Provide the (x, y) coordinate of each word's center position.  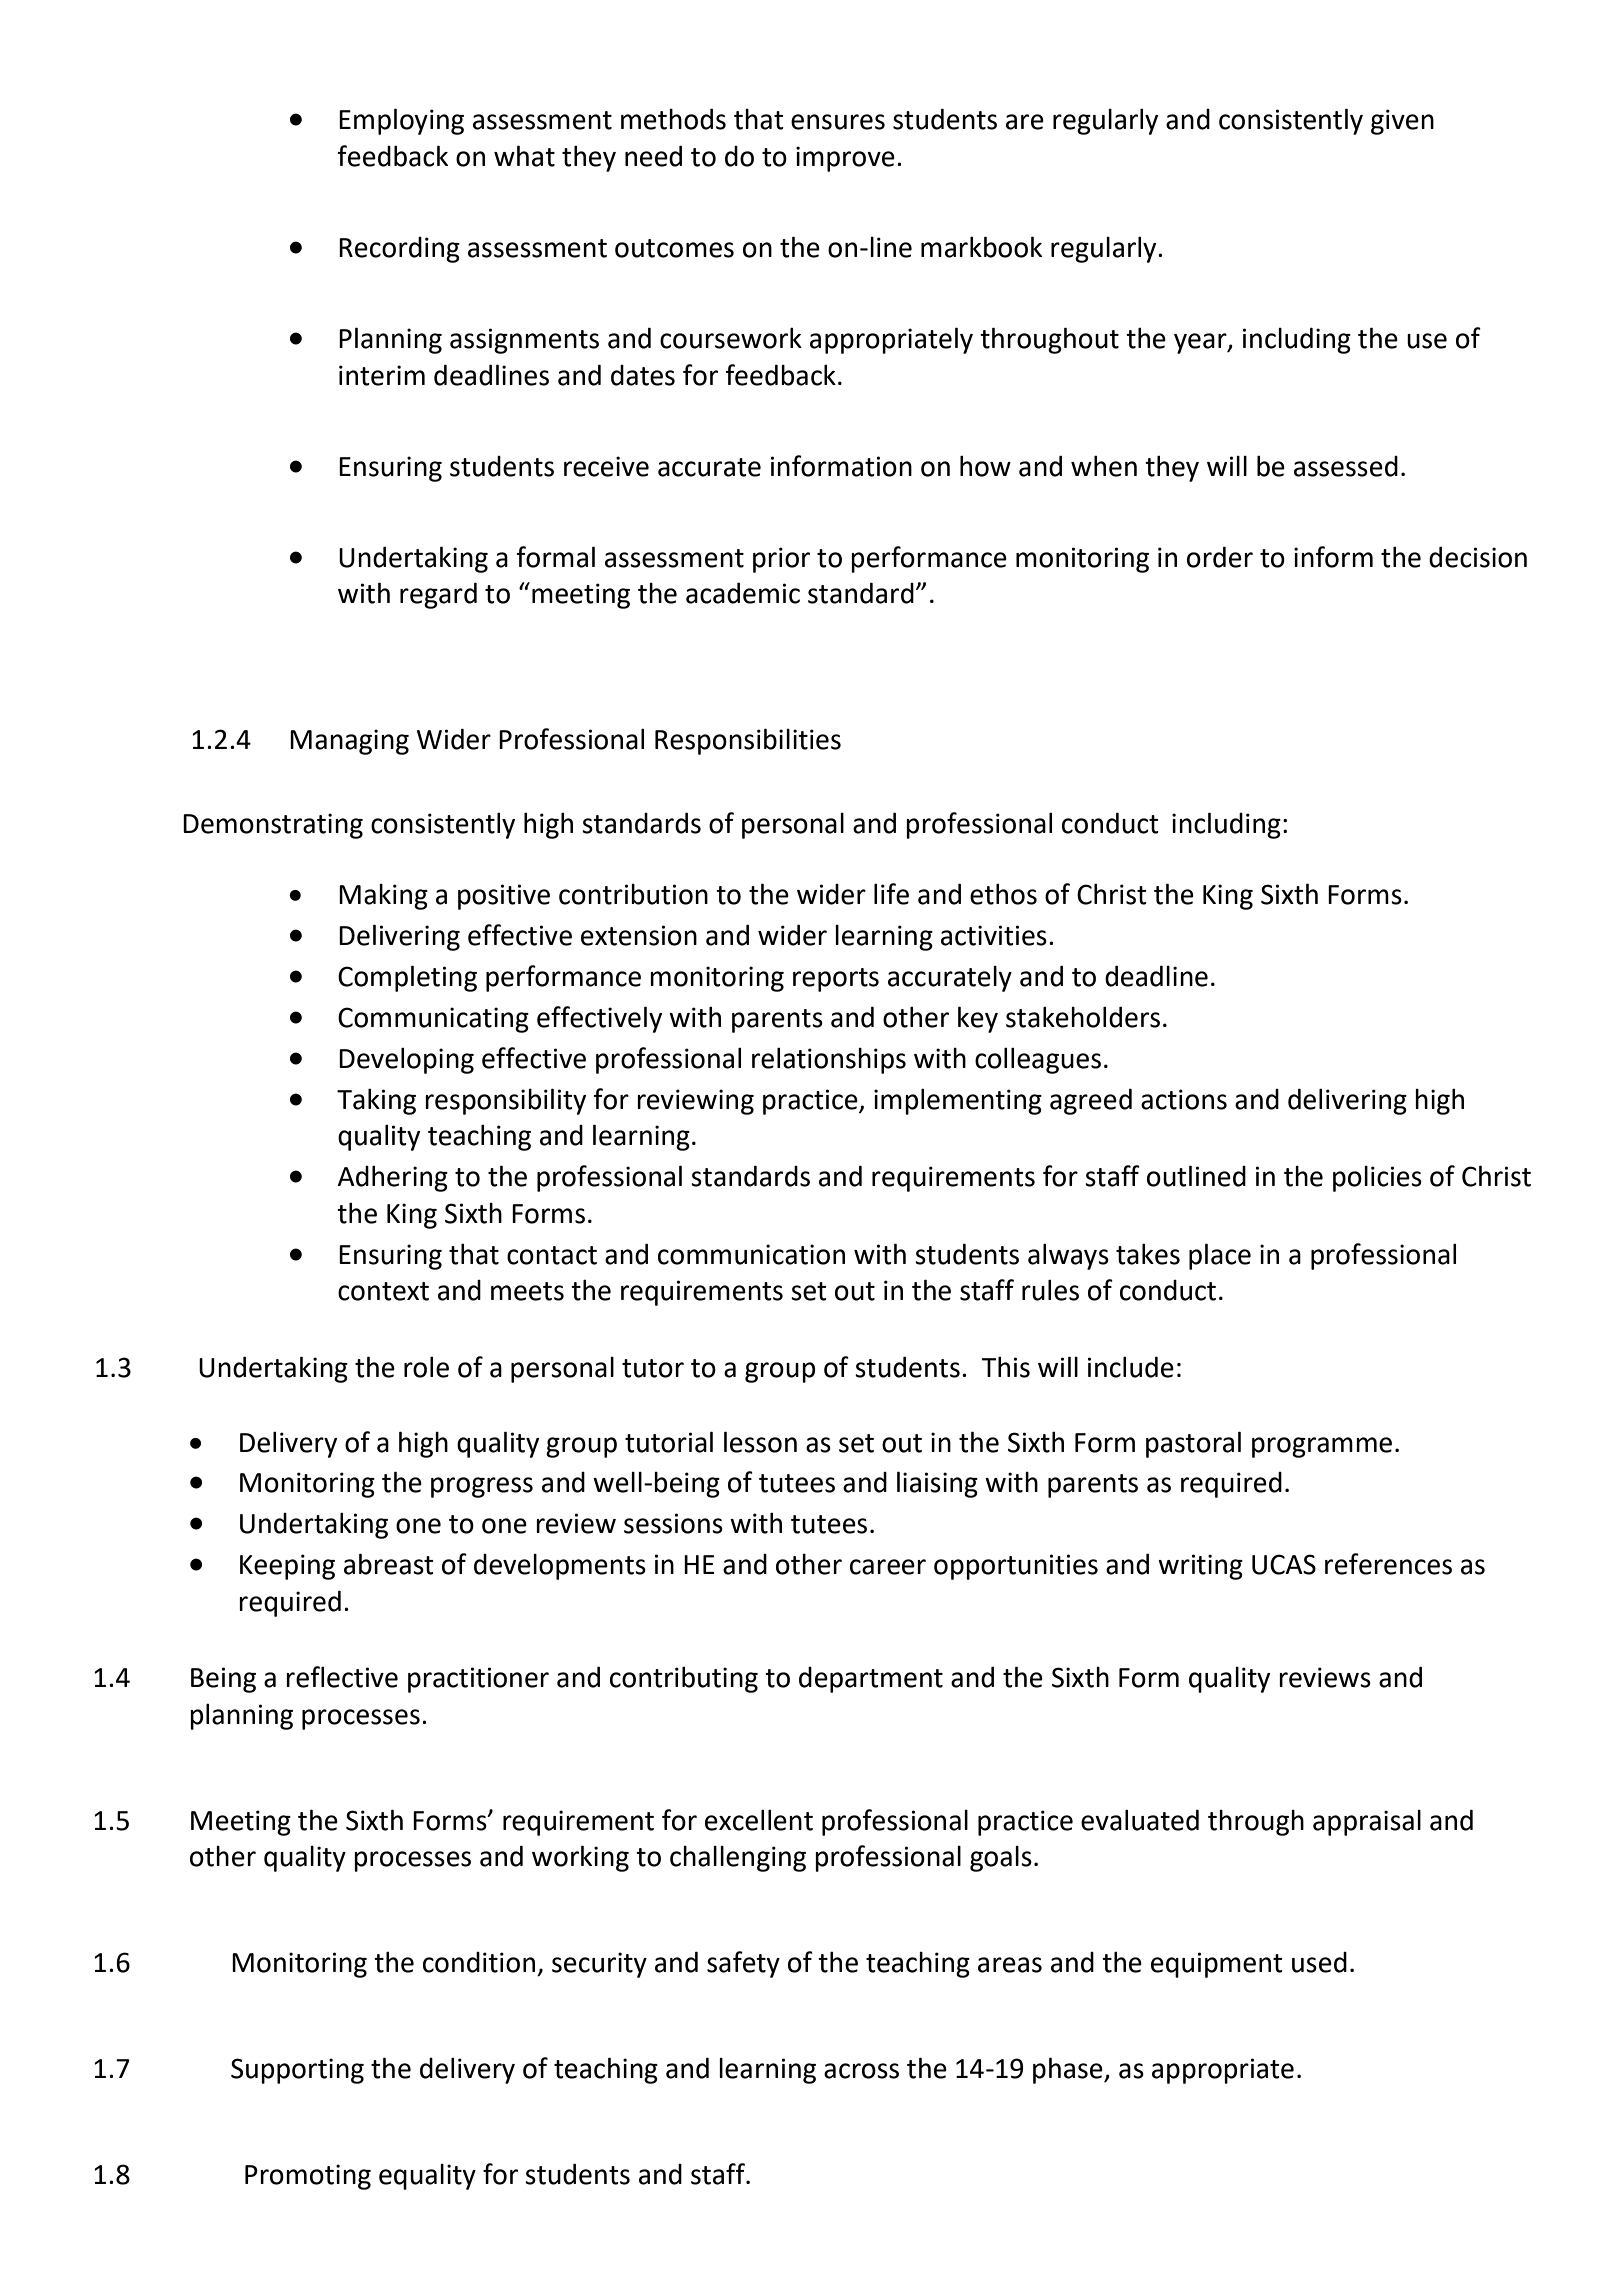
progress (482, 1487)
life (891, 894)
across (861, 2071)
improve (845, 159)
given (1402, 122)
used (1319, 1962)
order (1220, 557)
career (888, 1567)
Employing (401, 121)
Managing (349, 742)
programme (1322, 1447)
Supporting (297, 2071)
